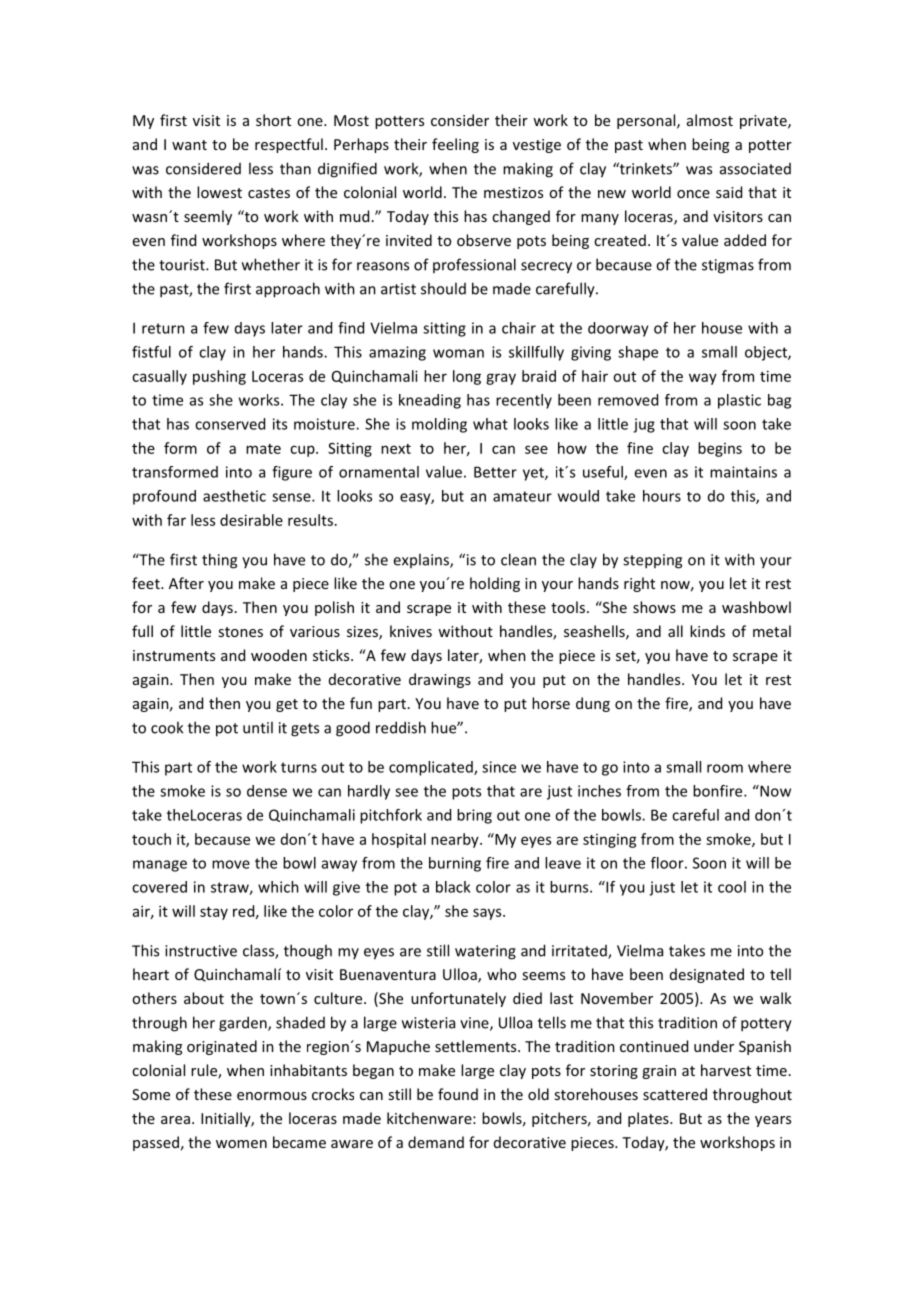  What do you see at coordinates (725, 768) in the document?
I see `room` at bounding box center [725, 768].
